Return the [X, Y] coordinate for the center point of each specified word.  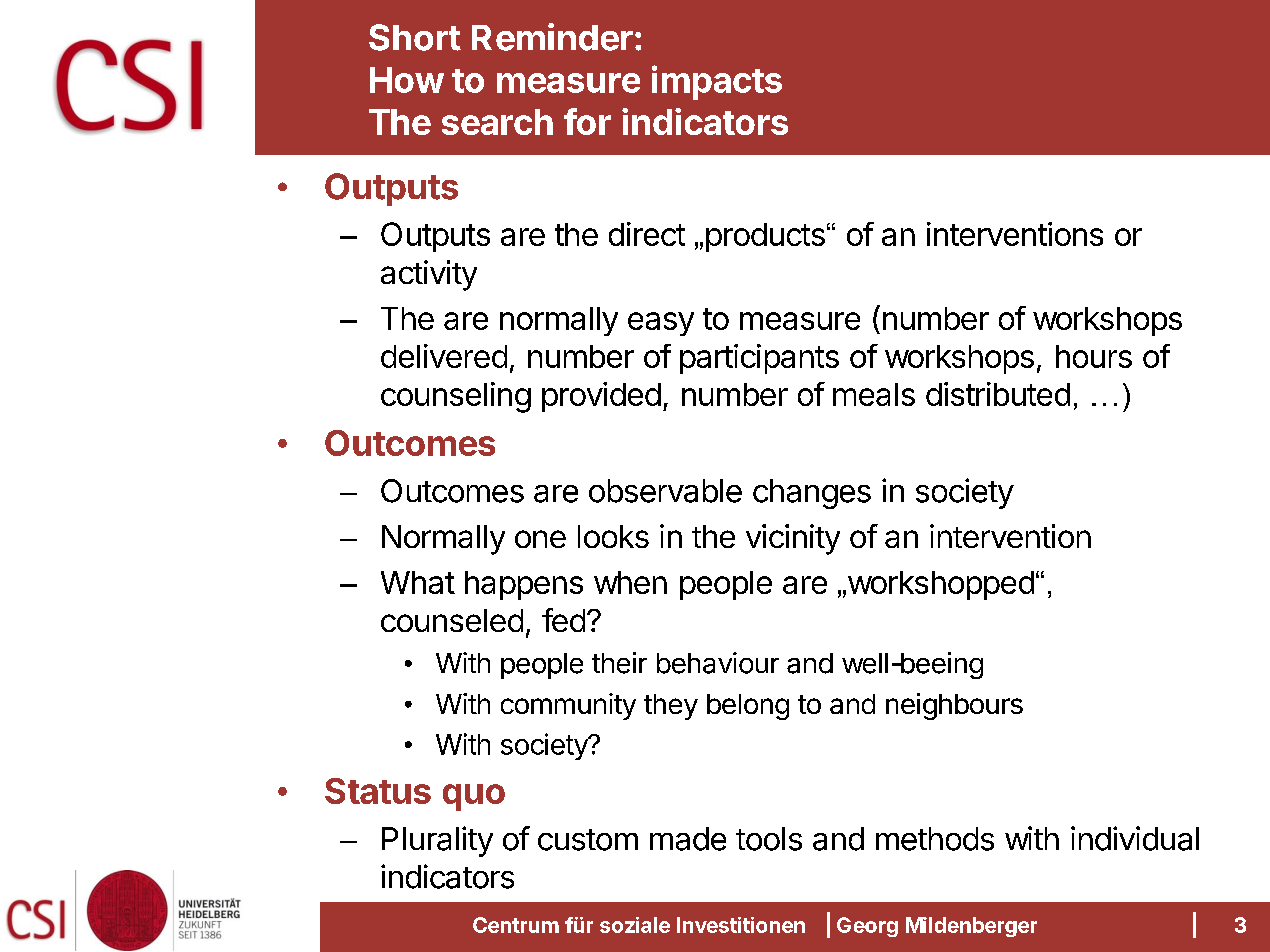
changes [812, 494]
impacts [717, 82]
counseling [456, 397]
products [765, 237]
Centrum [516, 925]
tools [769, 839]
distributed [998, 394]
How [407, 80]
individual [1135, 838]
